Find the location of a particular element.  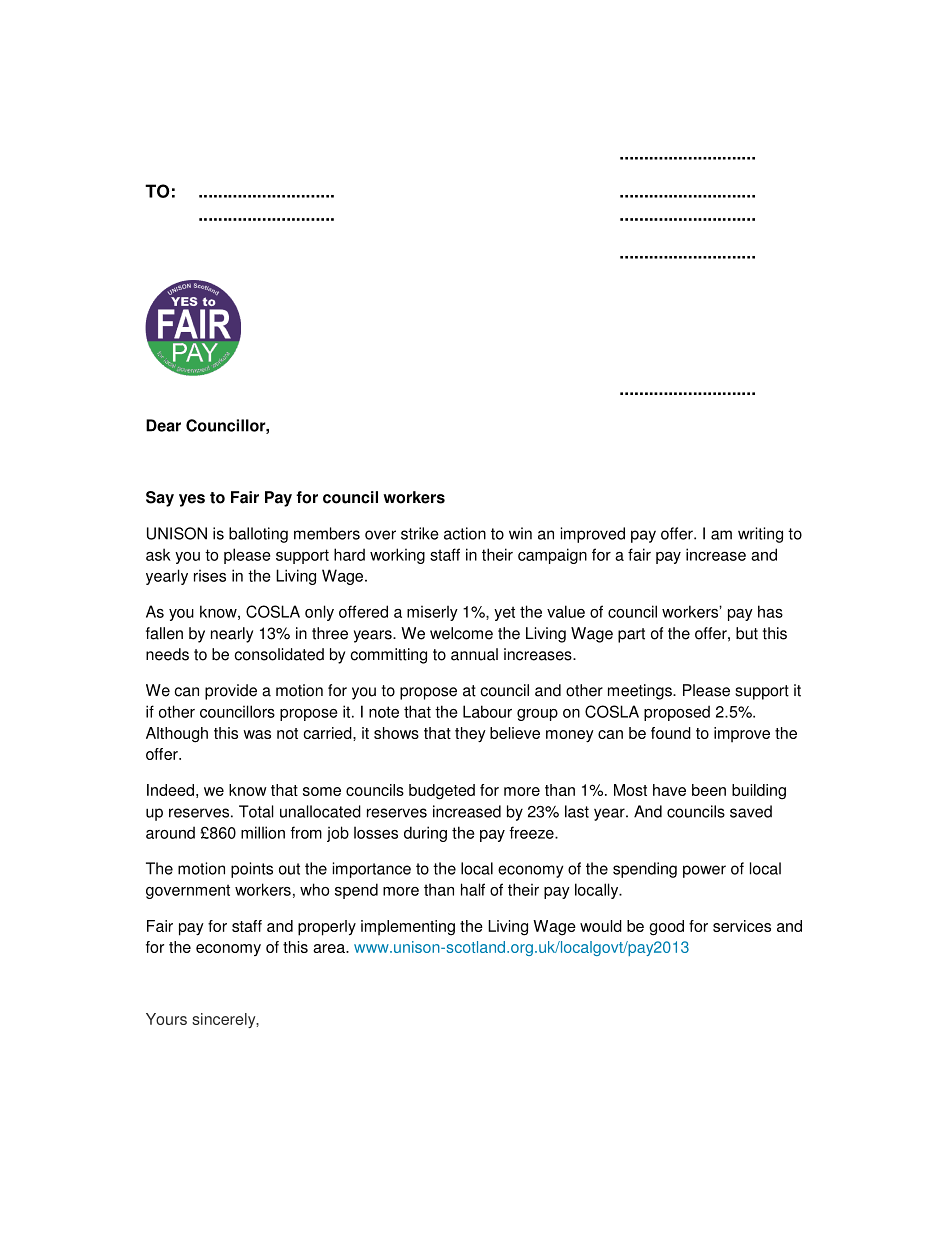

implementing is located at coordinates (408, 928).
